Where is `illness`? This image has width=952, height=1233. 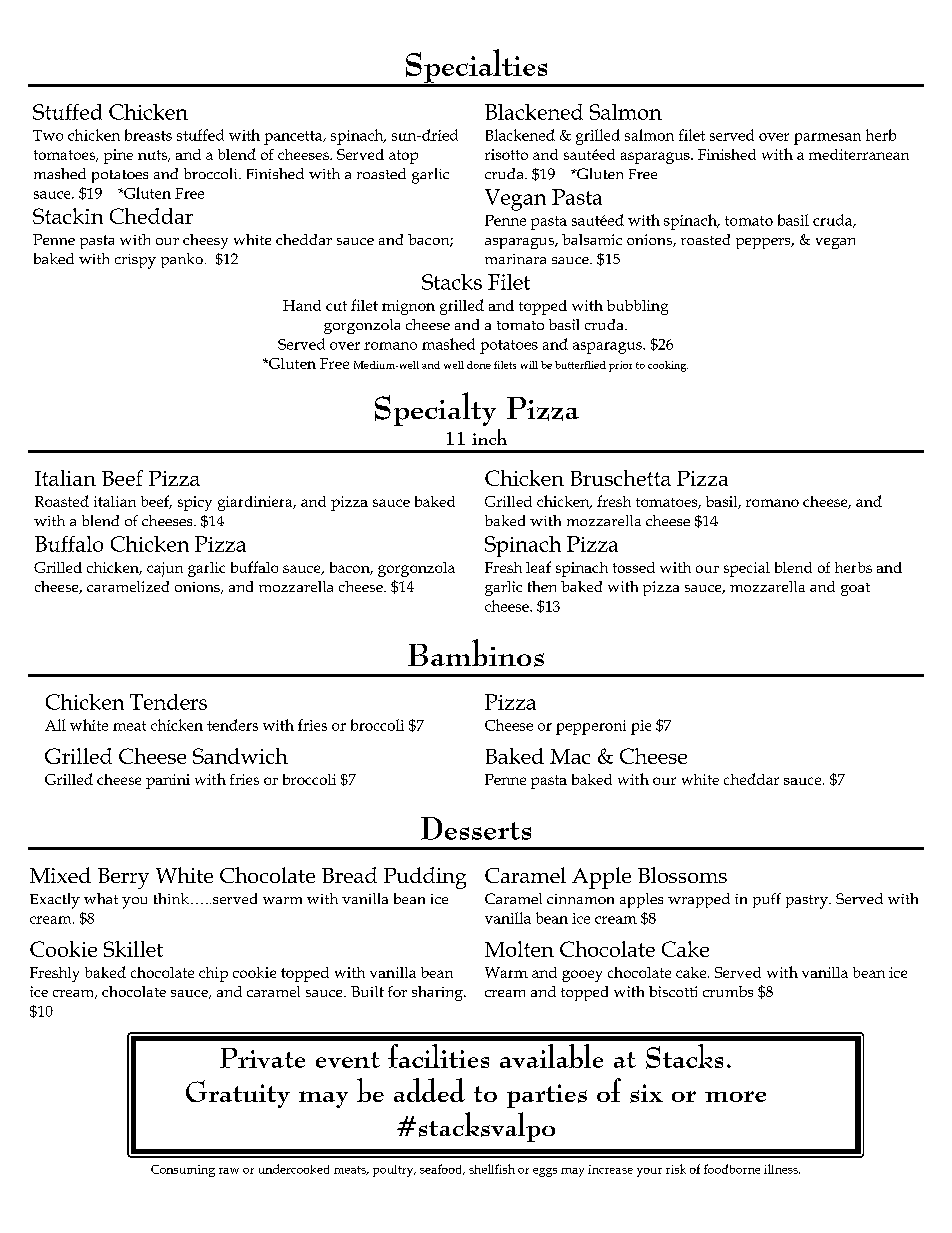
illness is located at coordinates (782, 1169).
